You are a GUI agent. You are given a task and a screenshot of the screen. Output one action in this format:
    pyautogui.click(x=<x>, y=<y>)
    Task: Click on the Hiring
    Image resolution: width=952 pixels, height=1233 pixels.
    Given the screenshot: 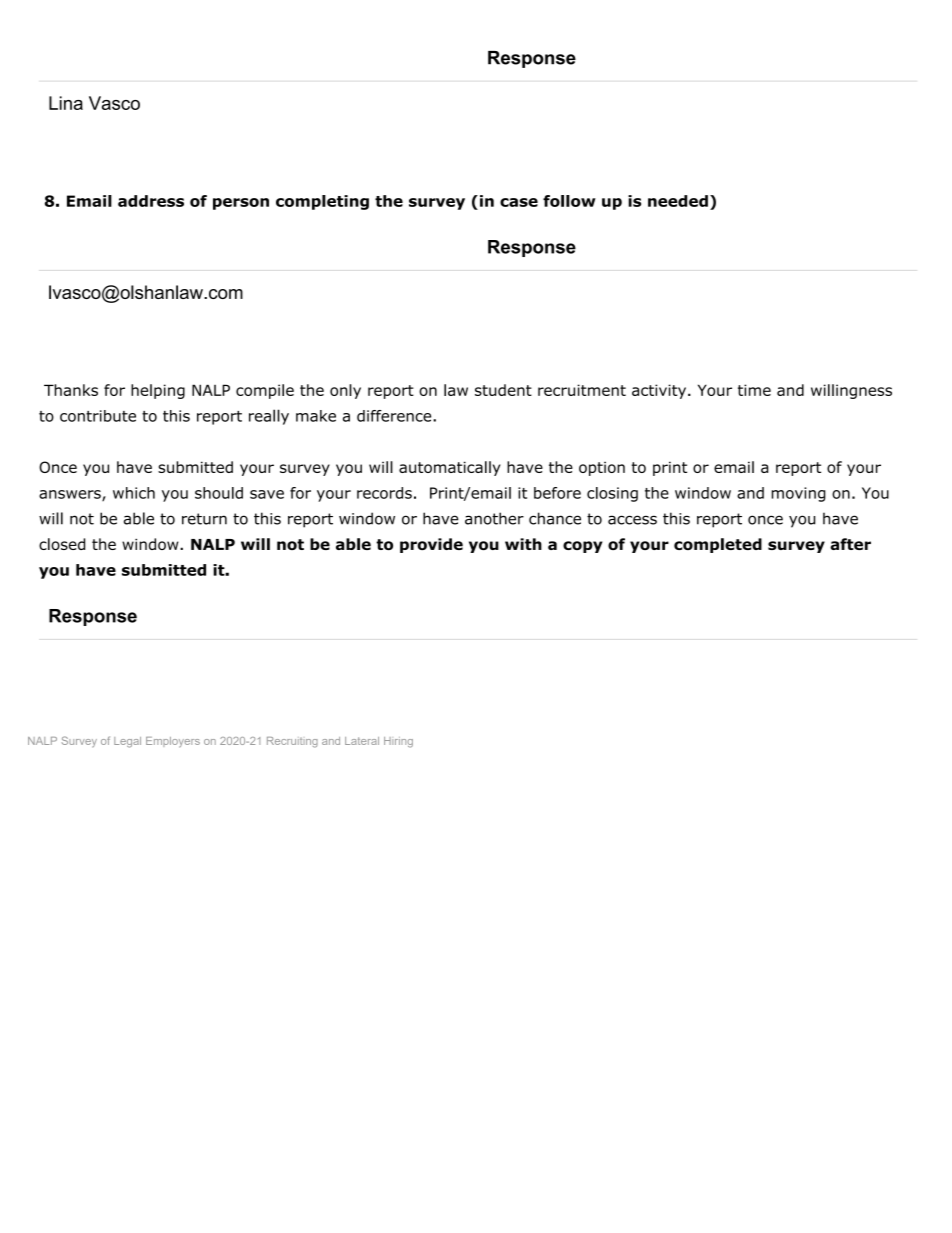 What is the action you would take?
    pyautogui.click(x=398, y=742)
